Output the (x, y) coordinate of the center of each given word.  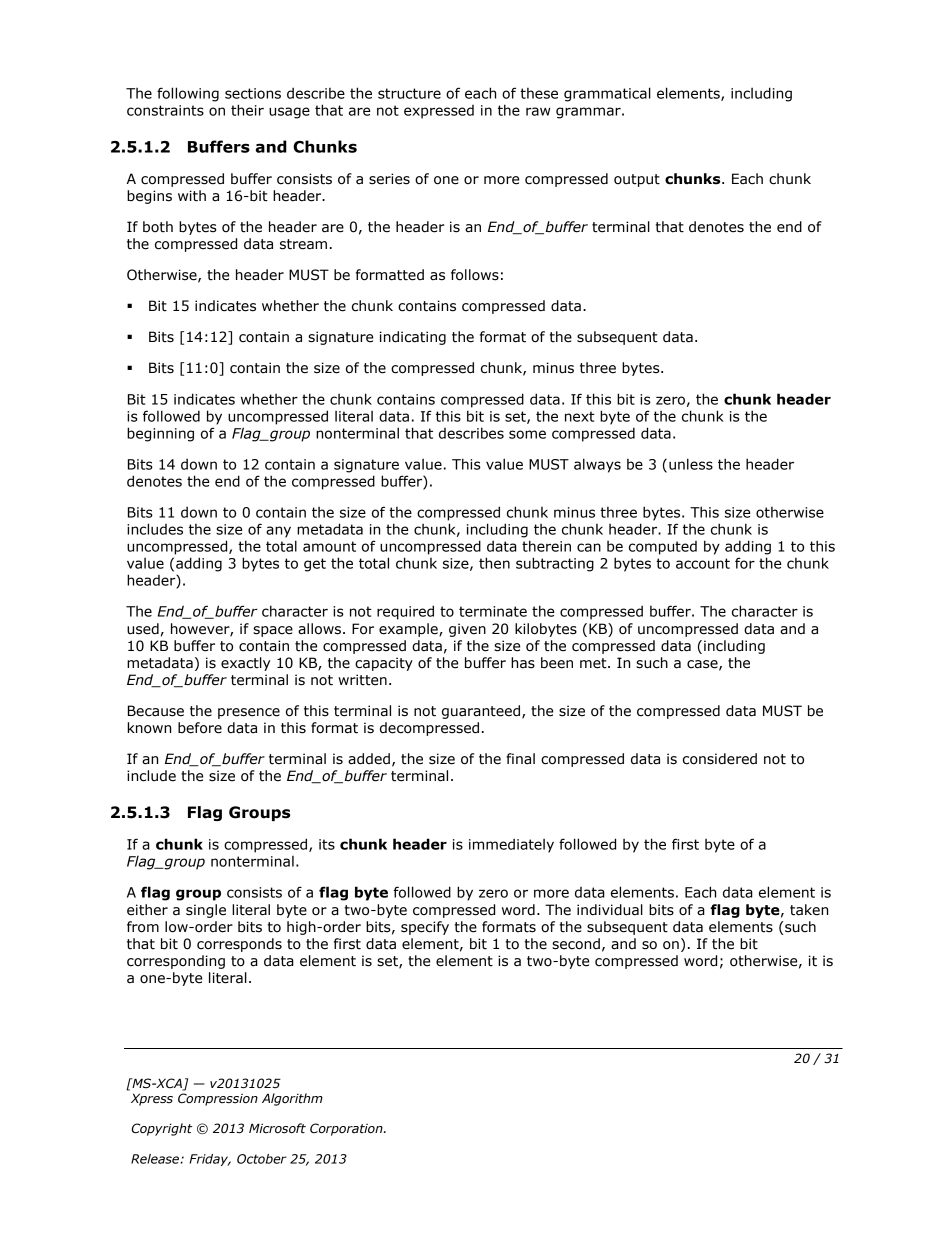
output (637, 180)
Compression (218, 1099)
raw (538, 111)
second (576, 944)
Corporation (347, 1129)
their (247, 110)
